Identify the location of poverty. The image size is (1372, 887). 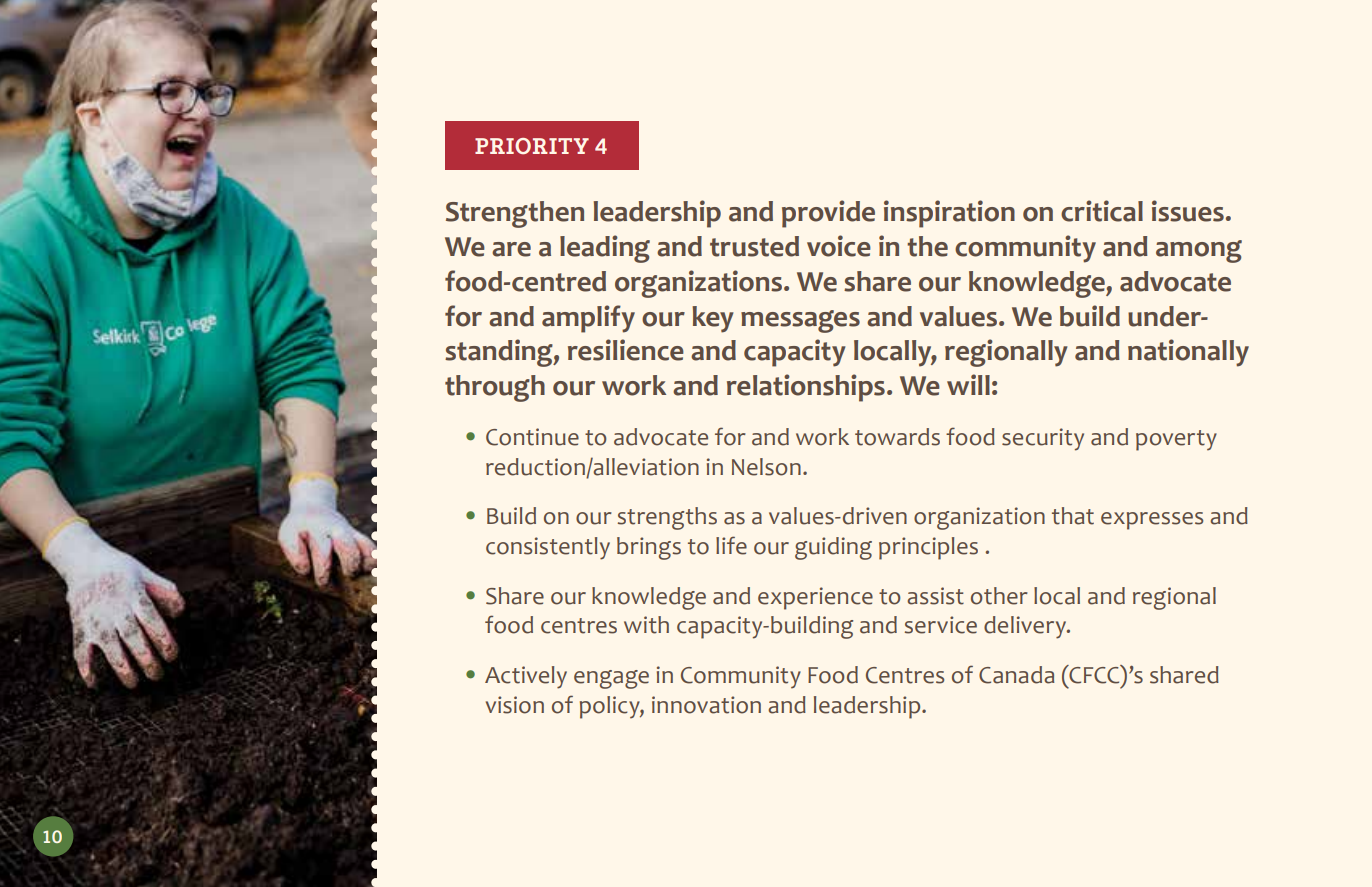
(1176, 440).
